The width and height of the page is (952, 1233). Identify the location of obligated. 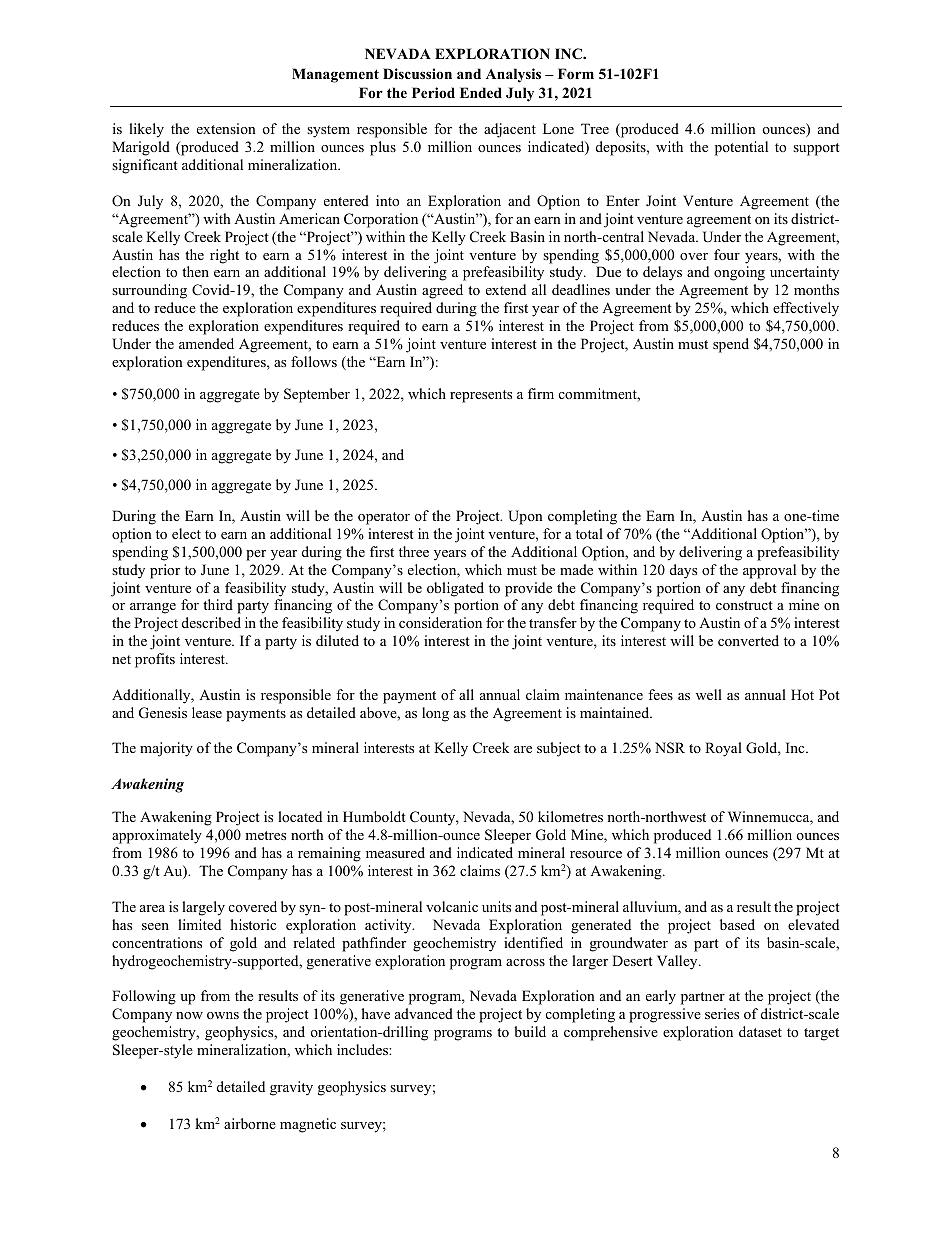
(455, 589).
